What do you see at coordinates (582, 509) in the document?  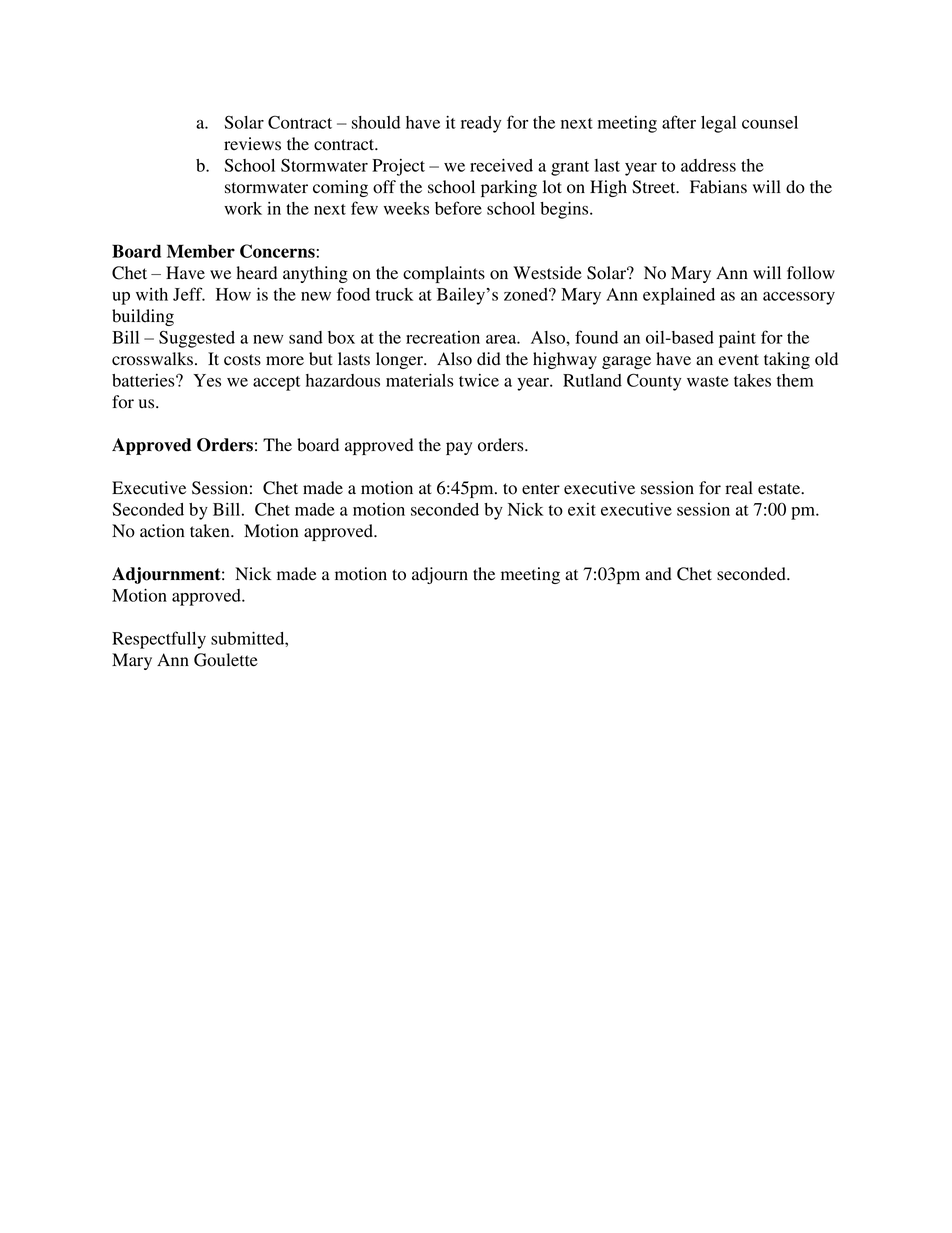 I see `exit` at bounding box center [582, 509].
